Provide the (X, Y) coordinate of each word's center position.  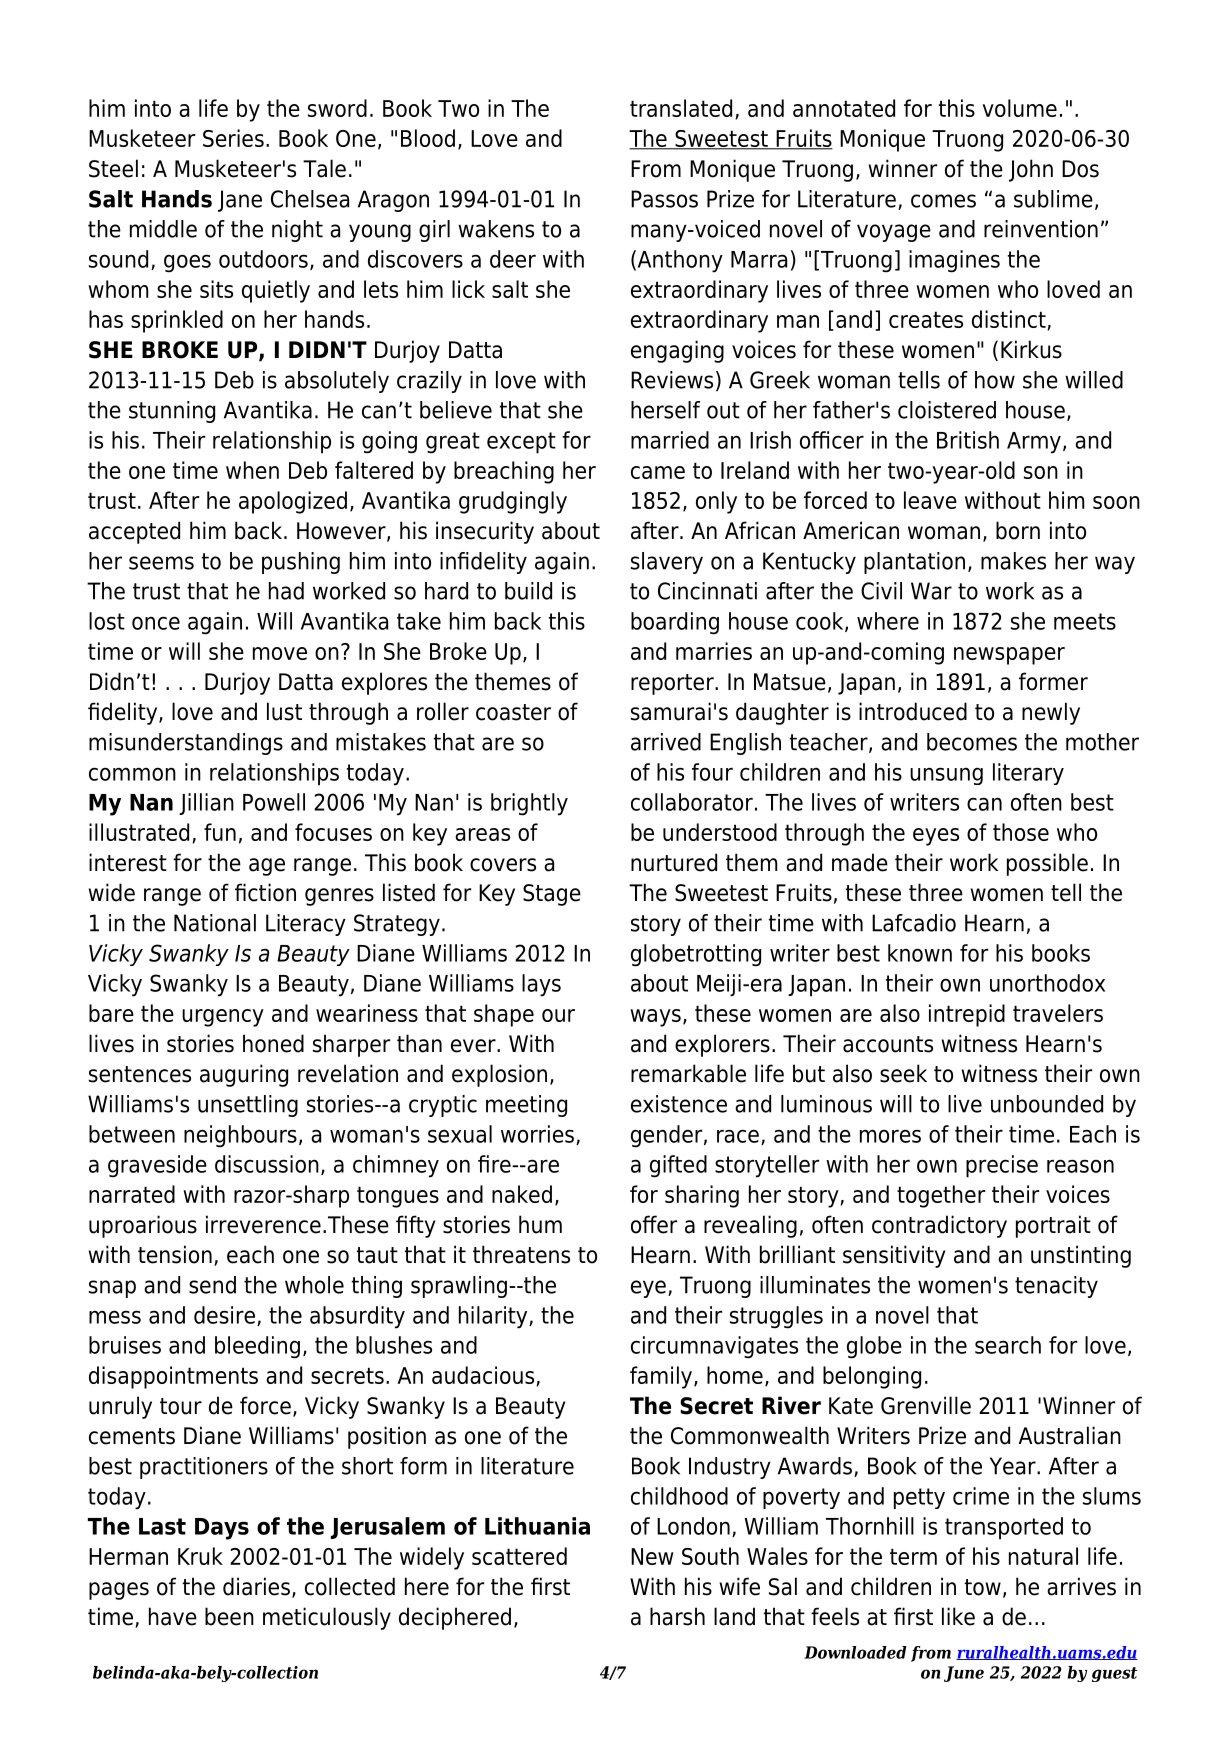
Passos (664, 199)
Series (233, 138)
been (229, 1616)
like (958, 1616)
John (1031, 170)
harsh (677, 1616)
